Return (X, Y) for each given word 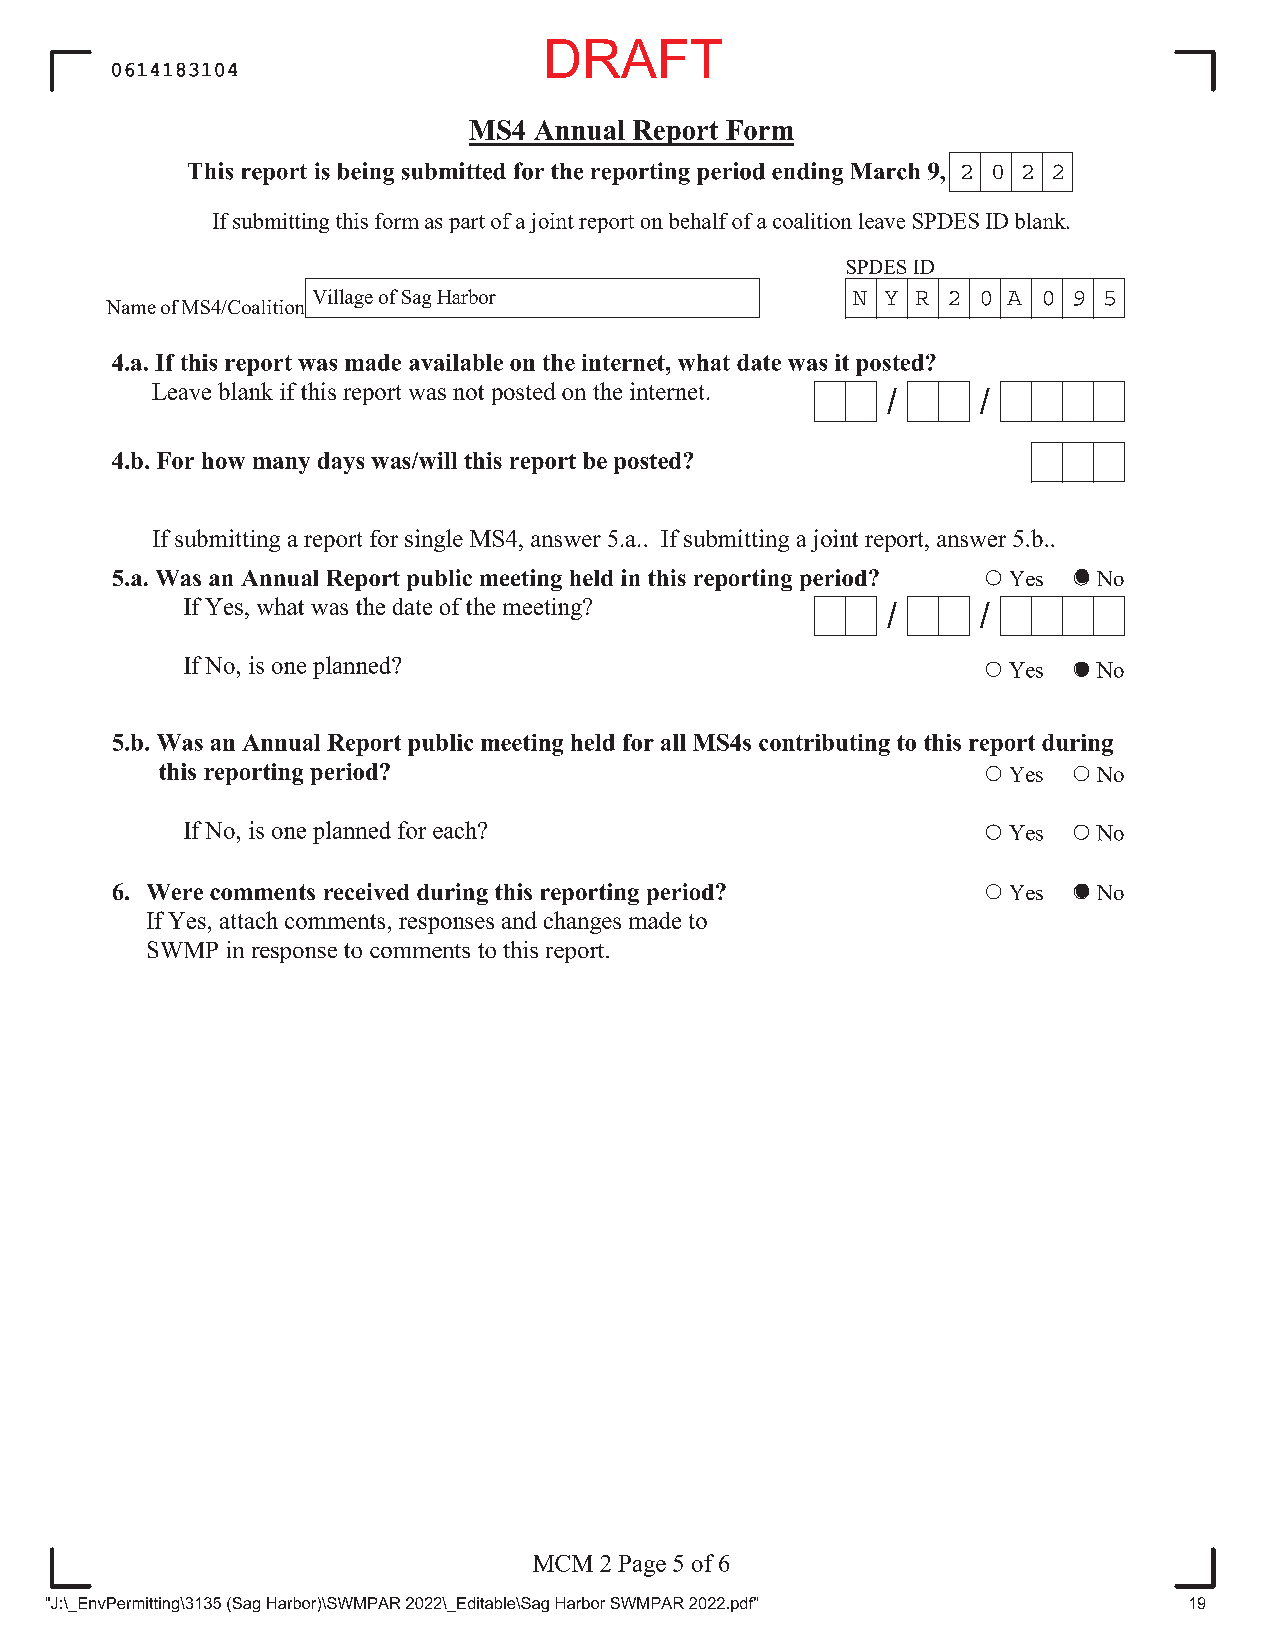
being (366, 173)
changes (582, 922)
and (519, 920)
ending (807, 173)
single (434, 540)
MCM (563, 1563)
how (223, 460)
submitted (454, 171)
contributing (824, 745)
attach (249, 920)
